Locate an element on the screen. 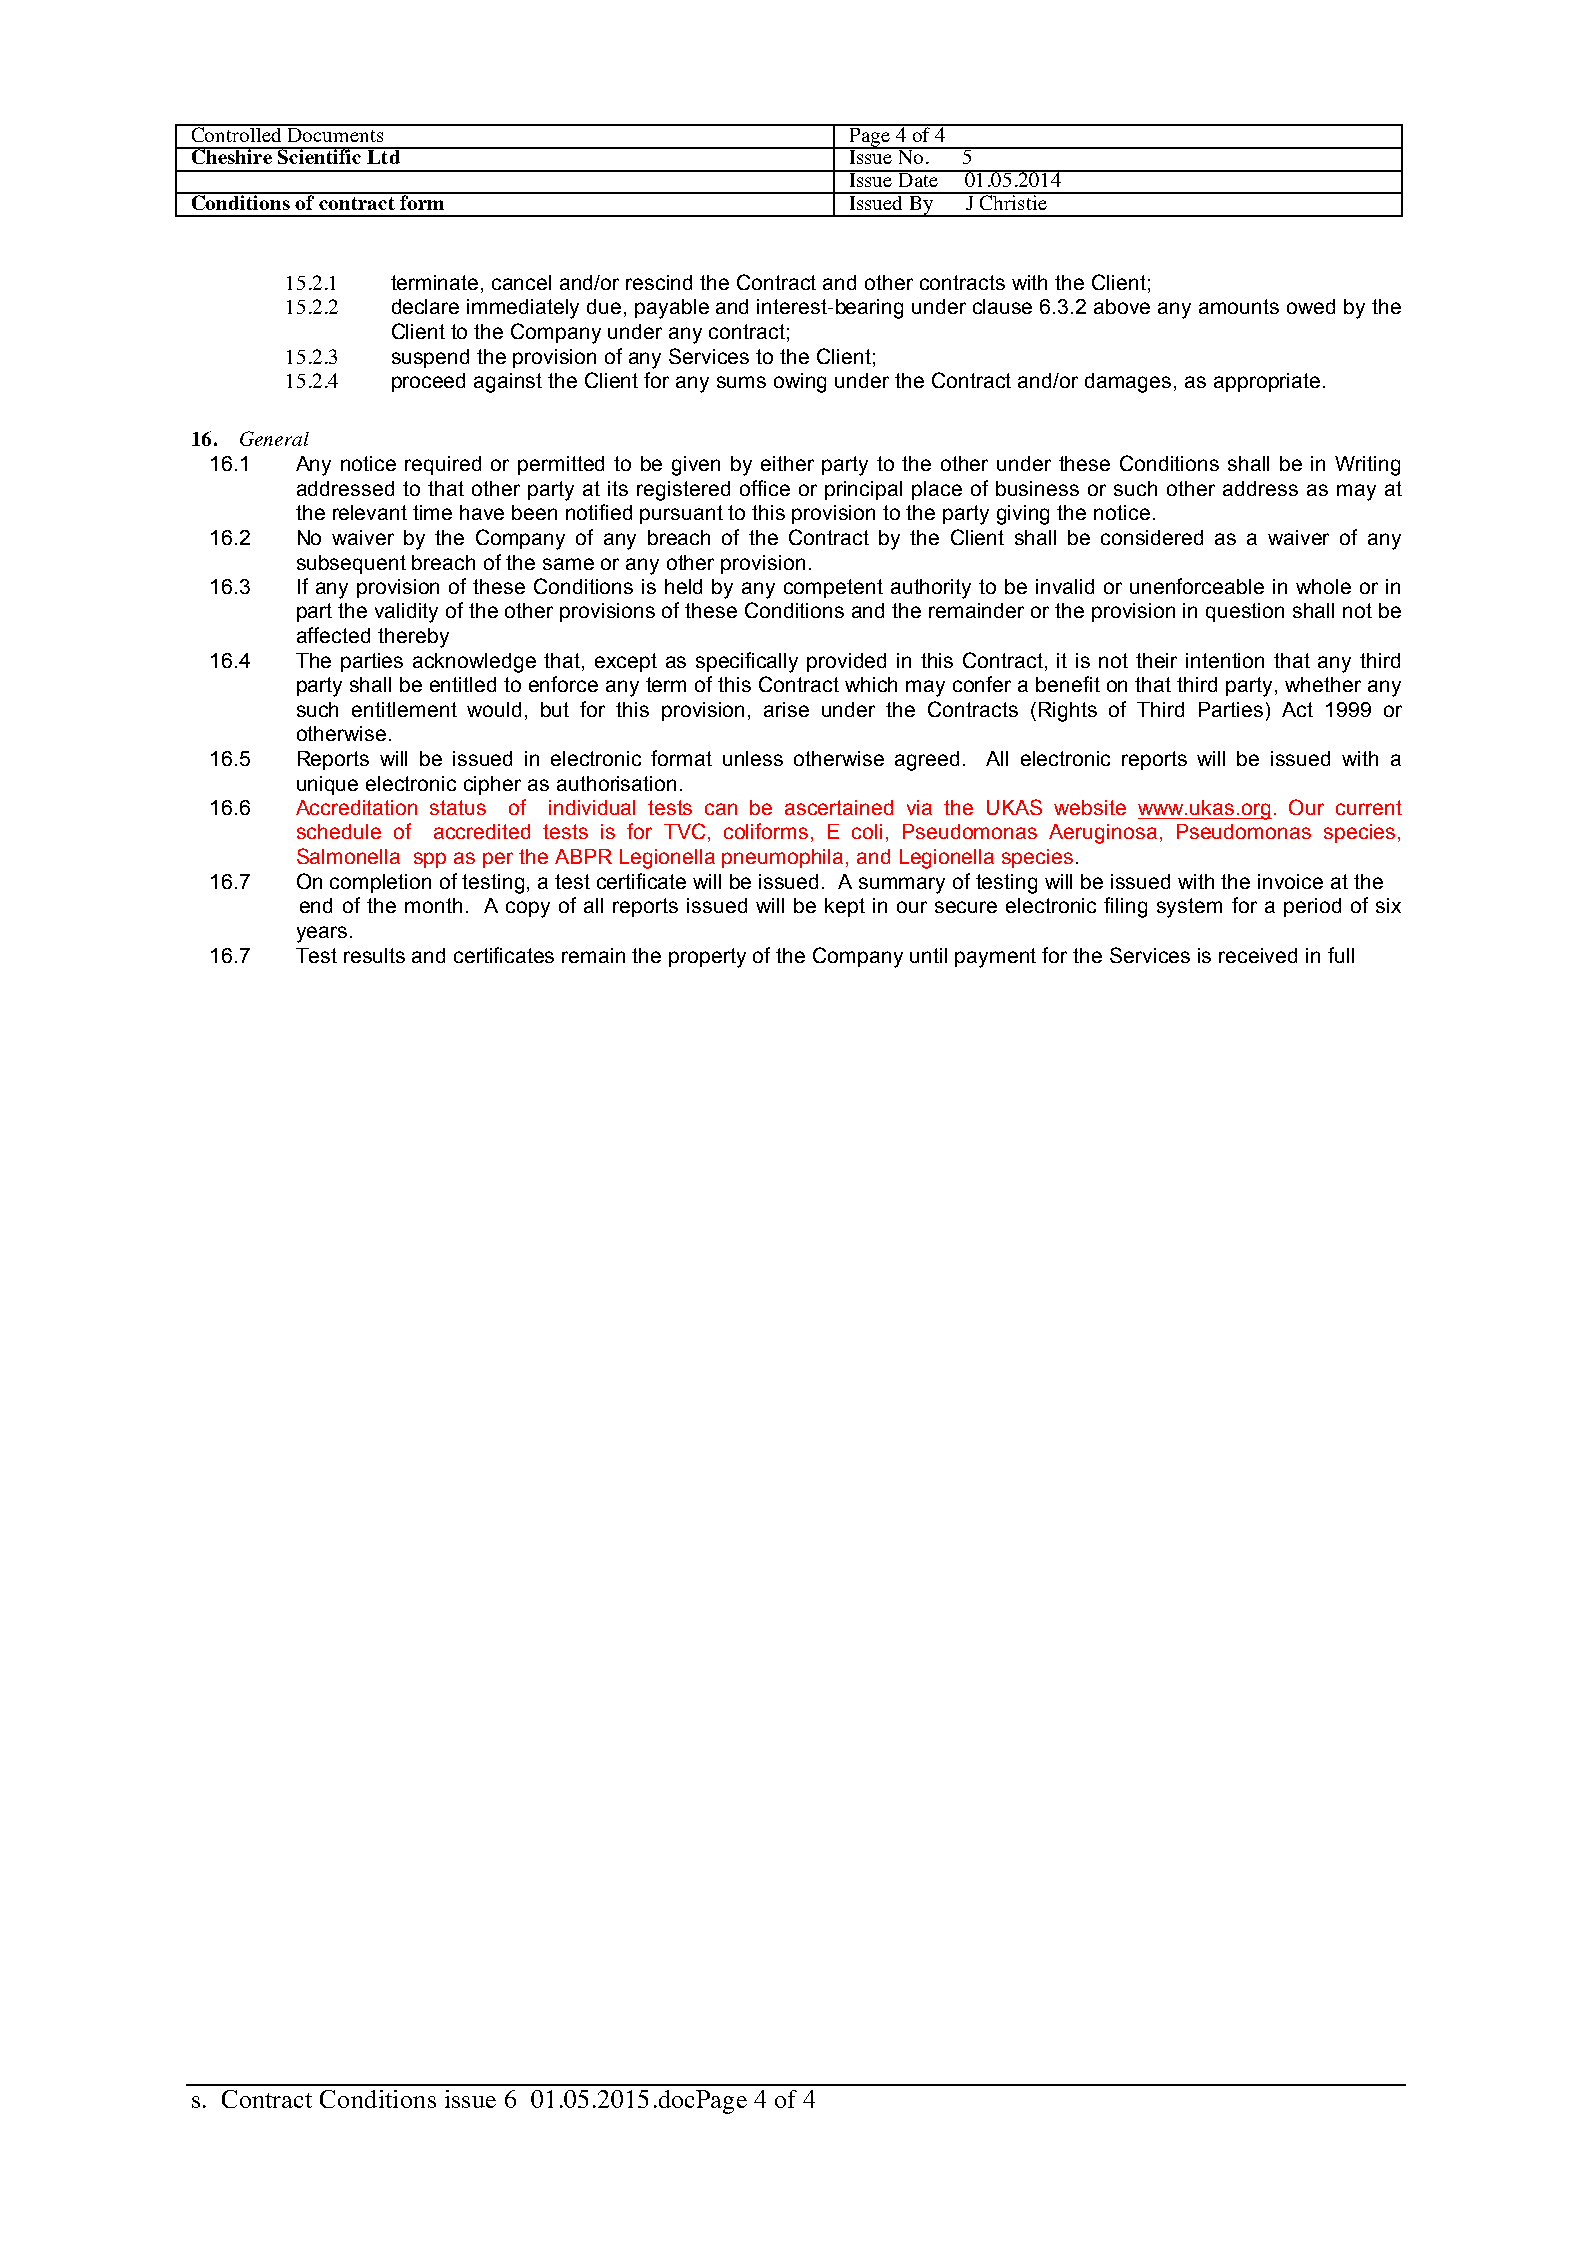 This screenshot has height=2249, width=1590. Writing is located at coordinates (1367, 466).
